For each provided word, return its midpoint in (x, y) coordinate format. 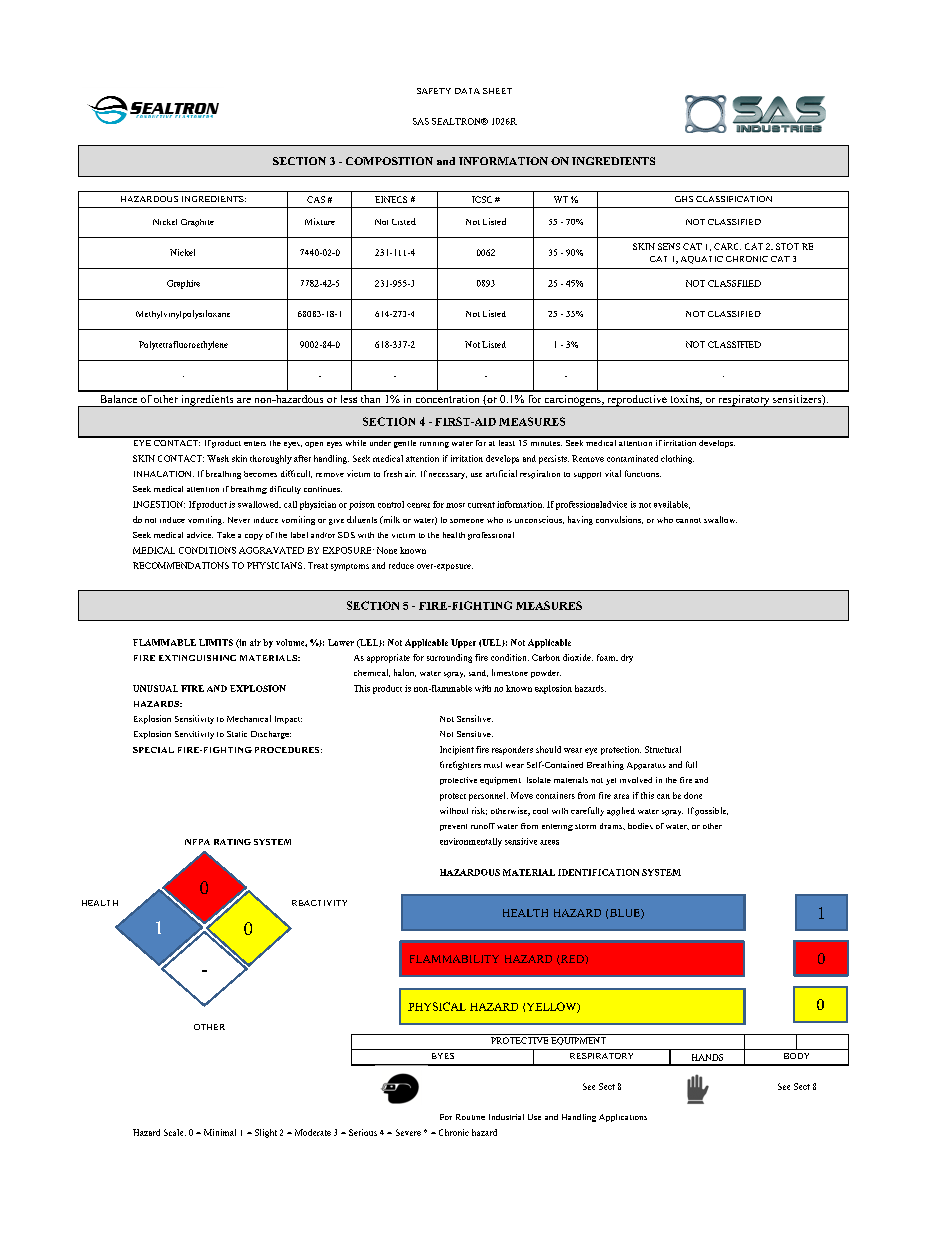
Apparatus (646, 766)
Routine (470, 1117)
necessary (448, 476)
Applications (623, 1118)
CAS (316, 199)
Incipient (457, 750)
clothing (677, 459)
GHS (684, 199)
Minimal (220, 1132)
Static (237, 734)
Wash (218, 458)
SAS (421, 121)
